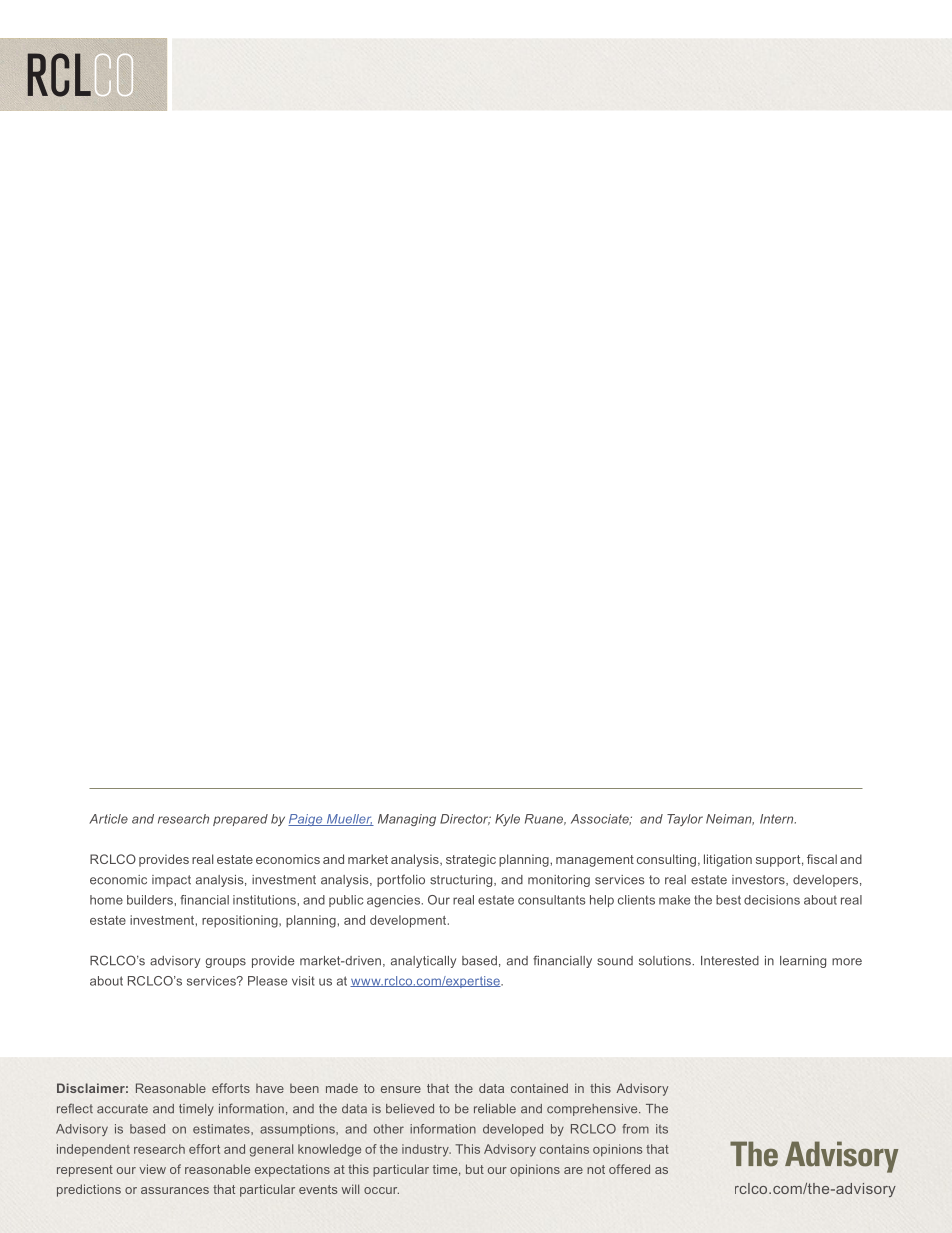 The image size is (952, 1233). Describe the element at coordinates (475, 1169) in the page. I see `but` at that location.
